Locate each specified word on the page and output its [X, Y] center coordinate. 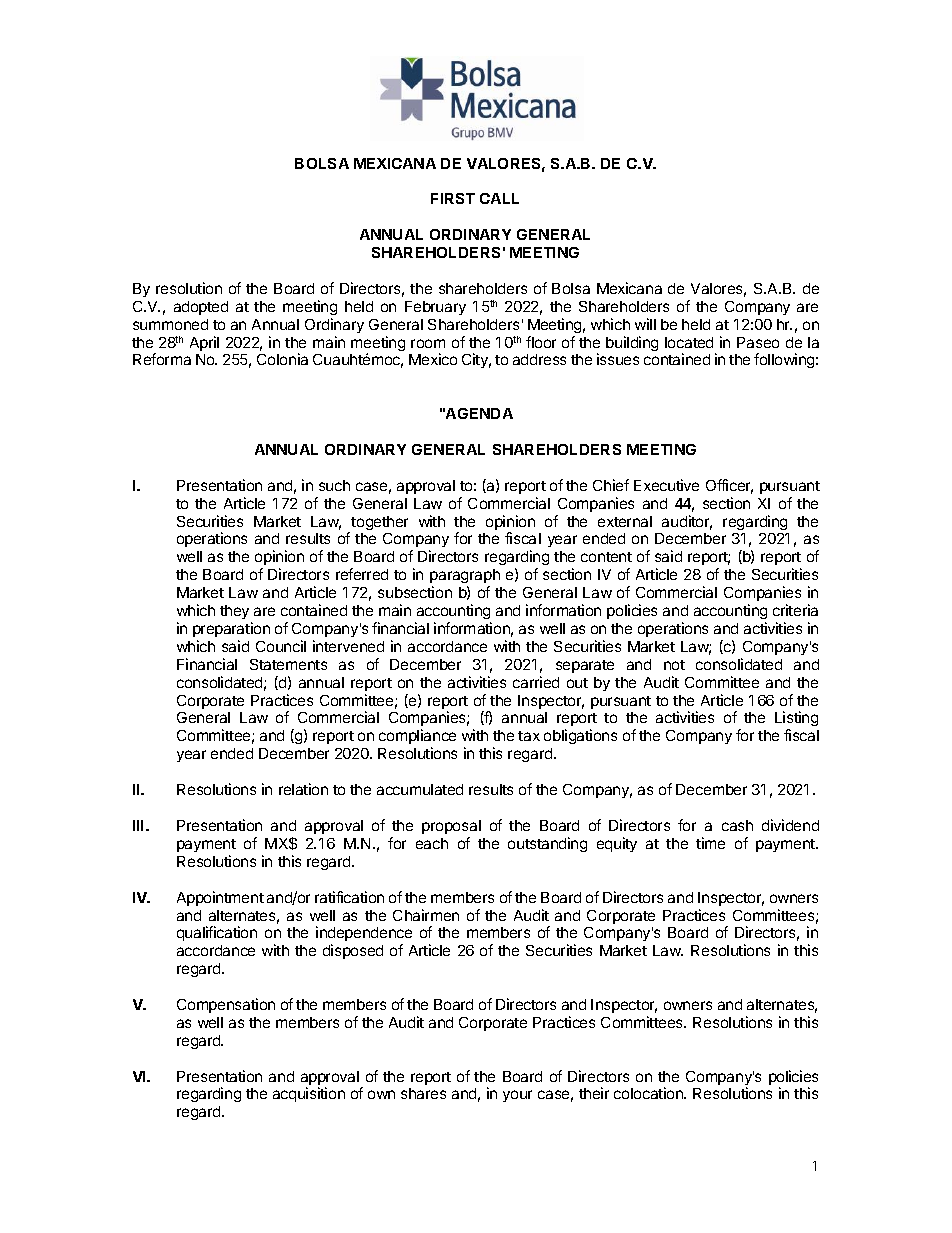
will [645, 324]
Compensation [226, 1005]
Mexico [433, 359]
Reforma [162, 359]
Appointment [220, 898]
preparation [231, 629]
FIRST [453, 198]
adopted [201, 308]
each [432, 843]
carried [536, 682]
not [674, 665]
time [710, 843]
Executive [666, 485]
